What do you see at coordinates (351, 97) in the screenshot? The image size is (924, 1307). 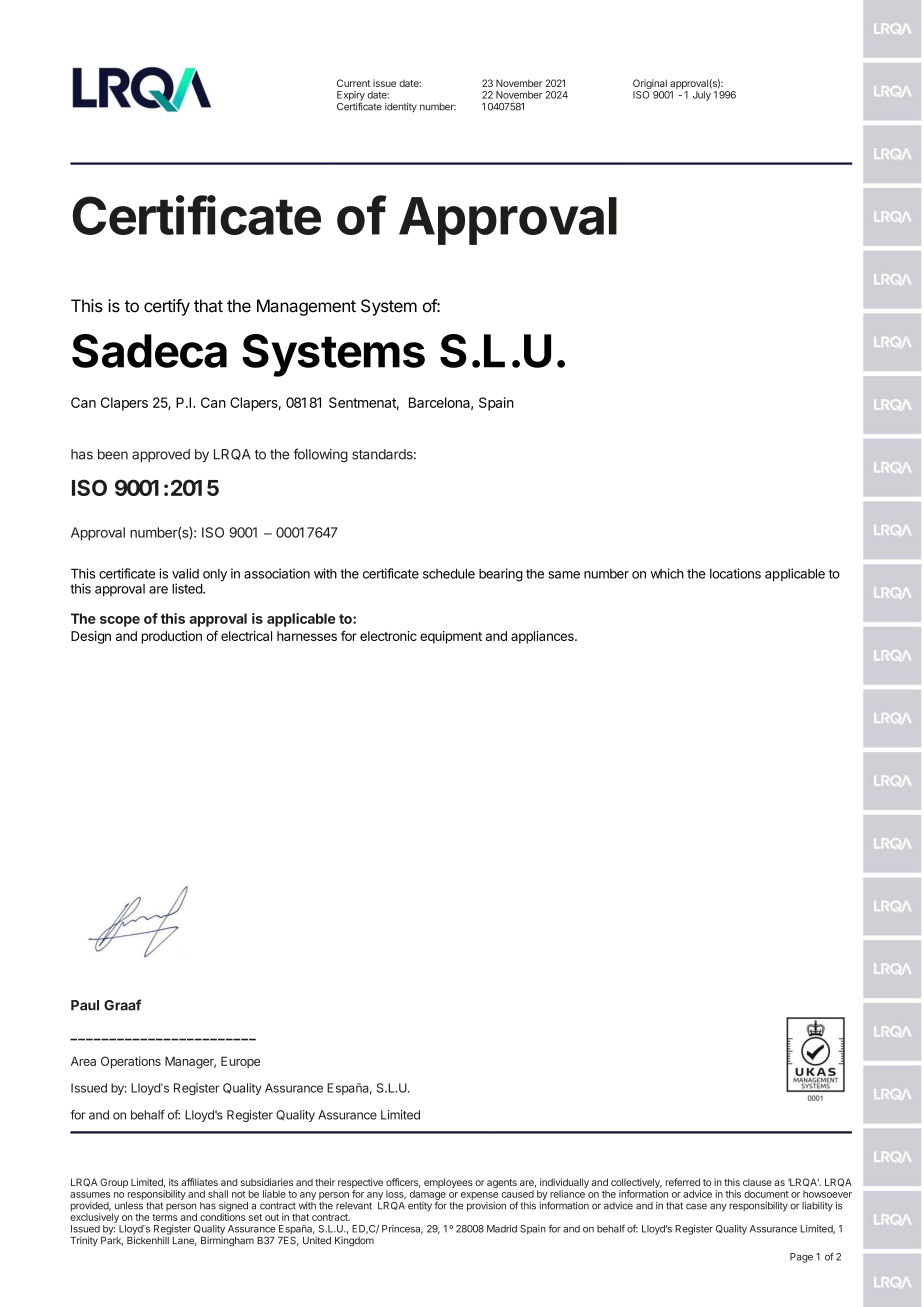 I see `Expiry` at bounding box center [351, 97].
